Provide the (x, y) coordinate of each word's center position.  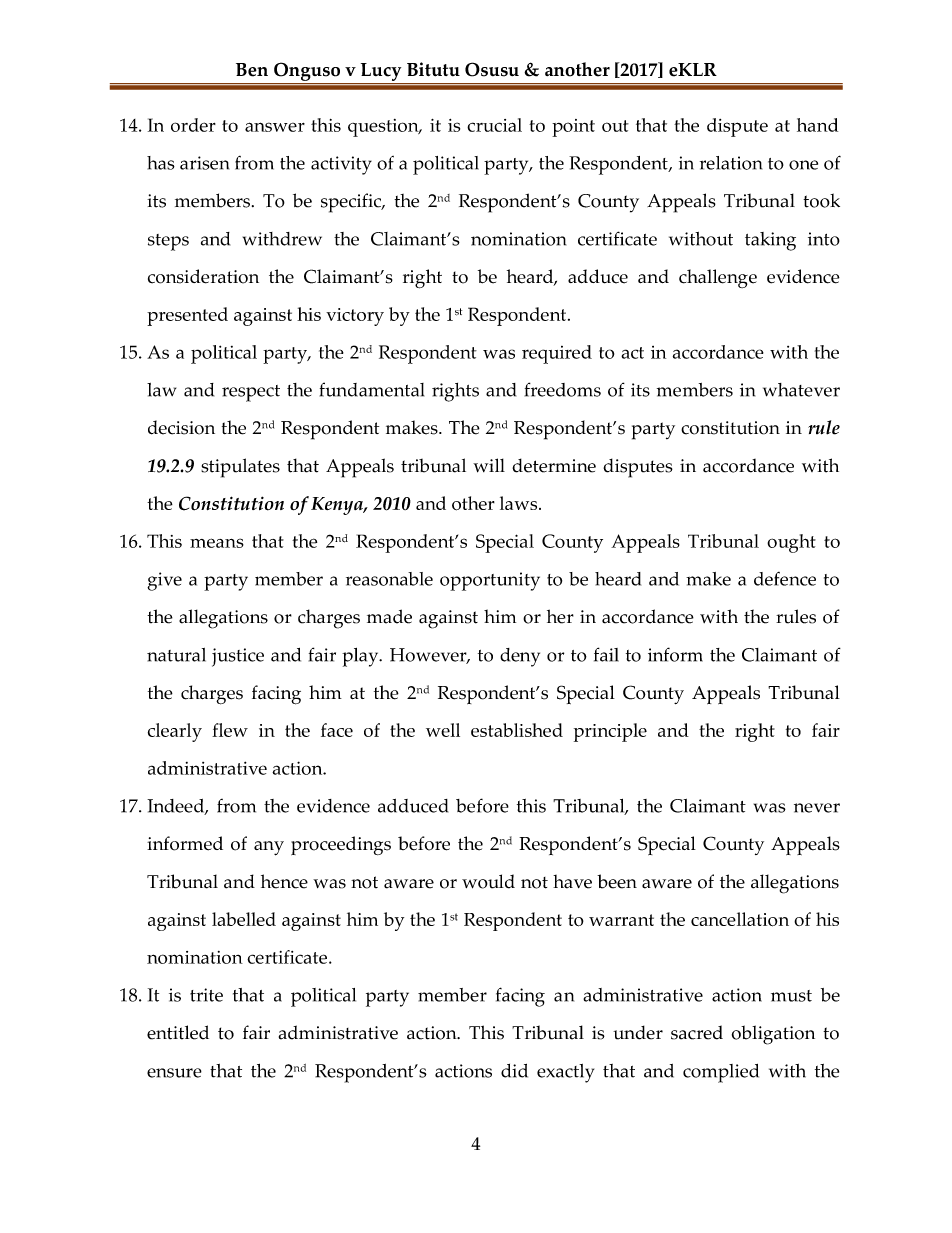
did (514, 1071)
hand (817, 125)
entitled (178, 1032)
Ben (252, 70)
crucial (494, 125)
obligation (773, 1035)
